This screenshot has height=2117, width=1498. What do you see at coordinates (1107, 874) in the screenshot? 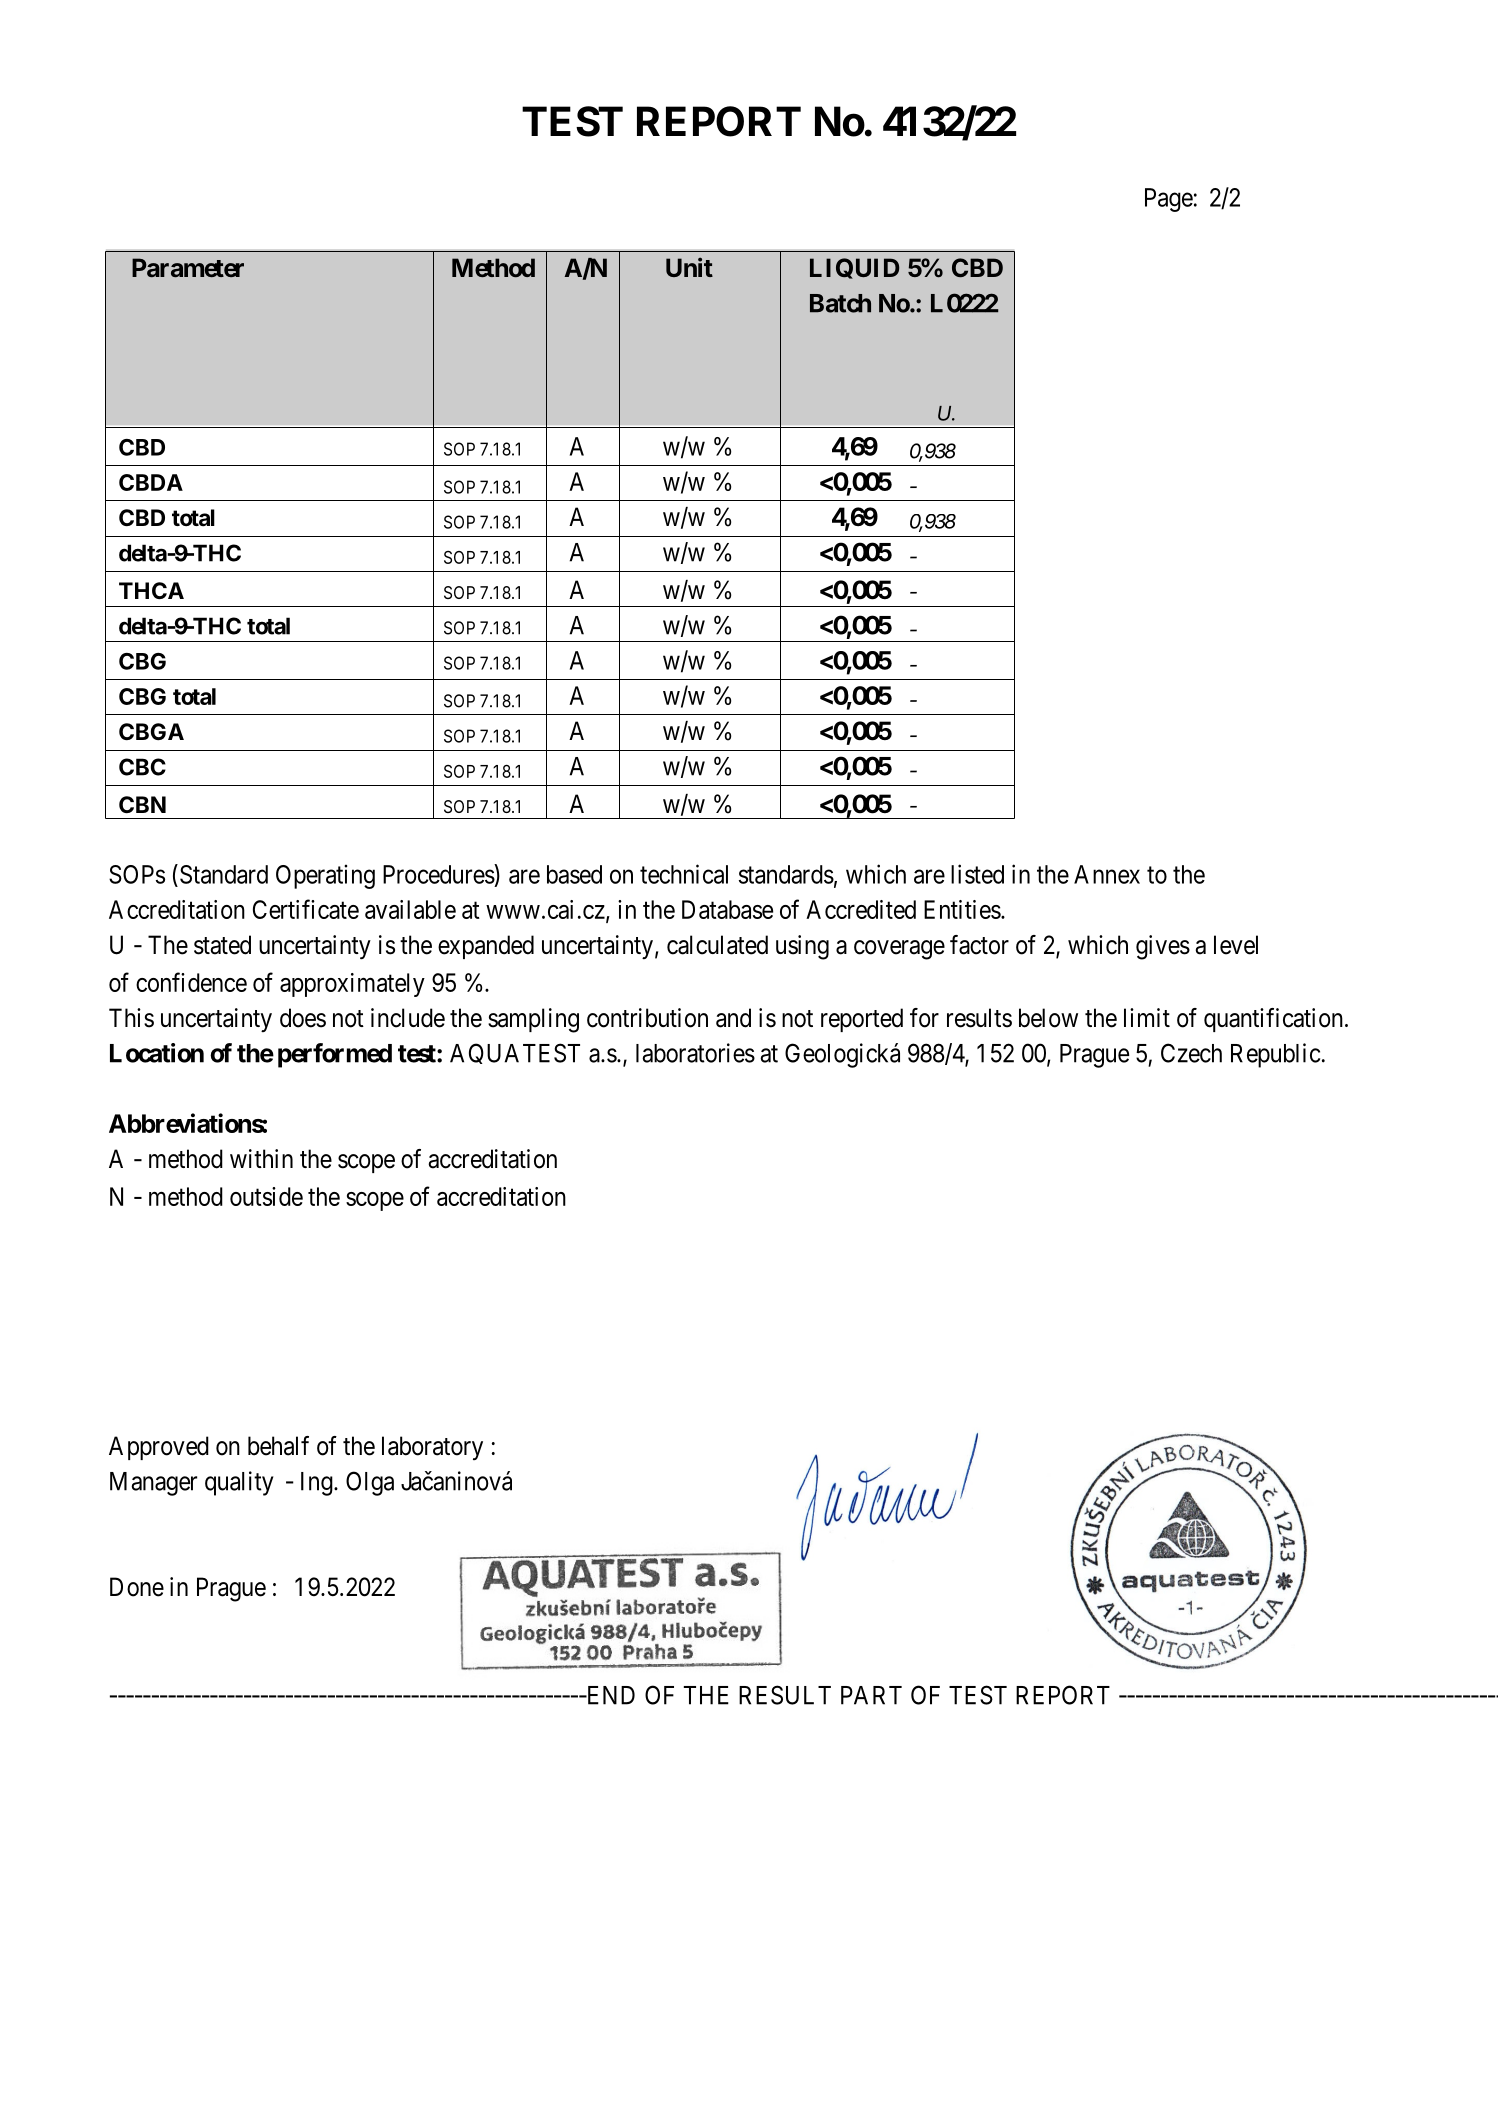
I see `Annex` at bounding box center [1107, 874].
